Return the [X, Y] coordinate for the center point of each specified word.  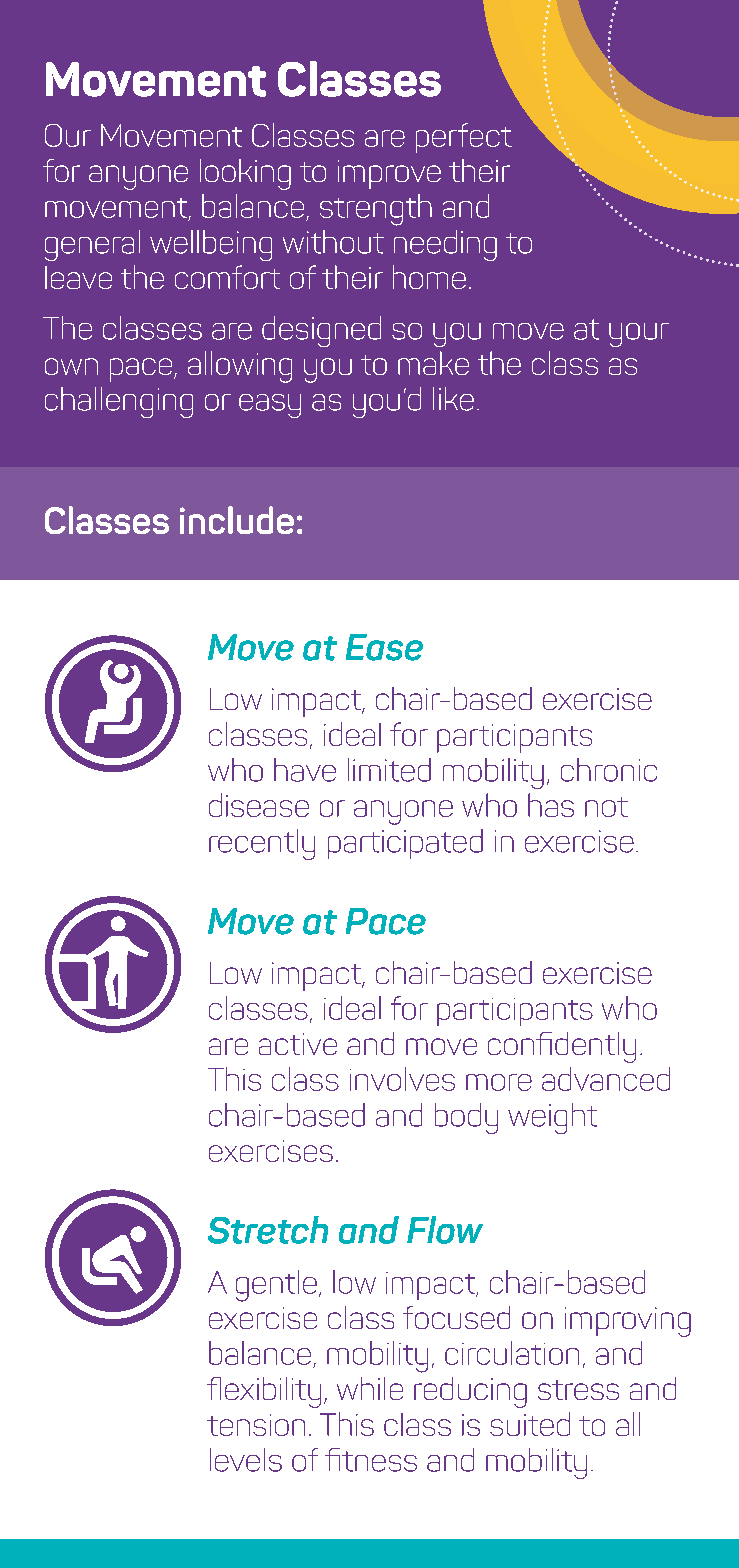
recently [262, 844]
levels [246, 1460]
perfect [464, 138]
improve [389, 174]
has [551, 805]
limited [389, 770]
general [92, 245]
